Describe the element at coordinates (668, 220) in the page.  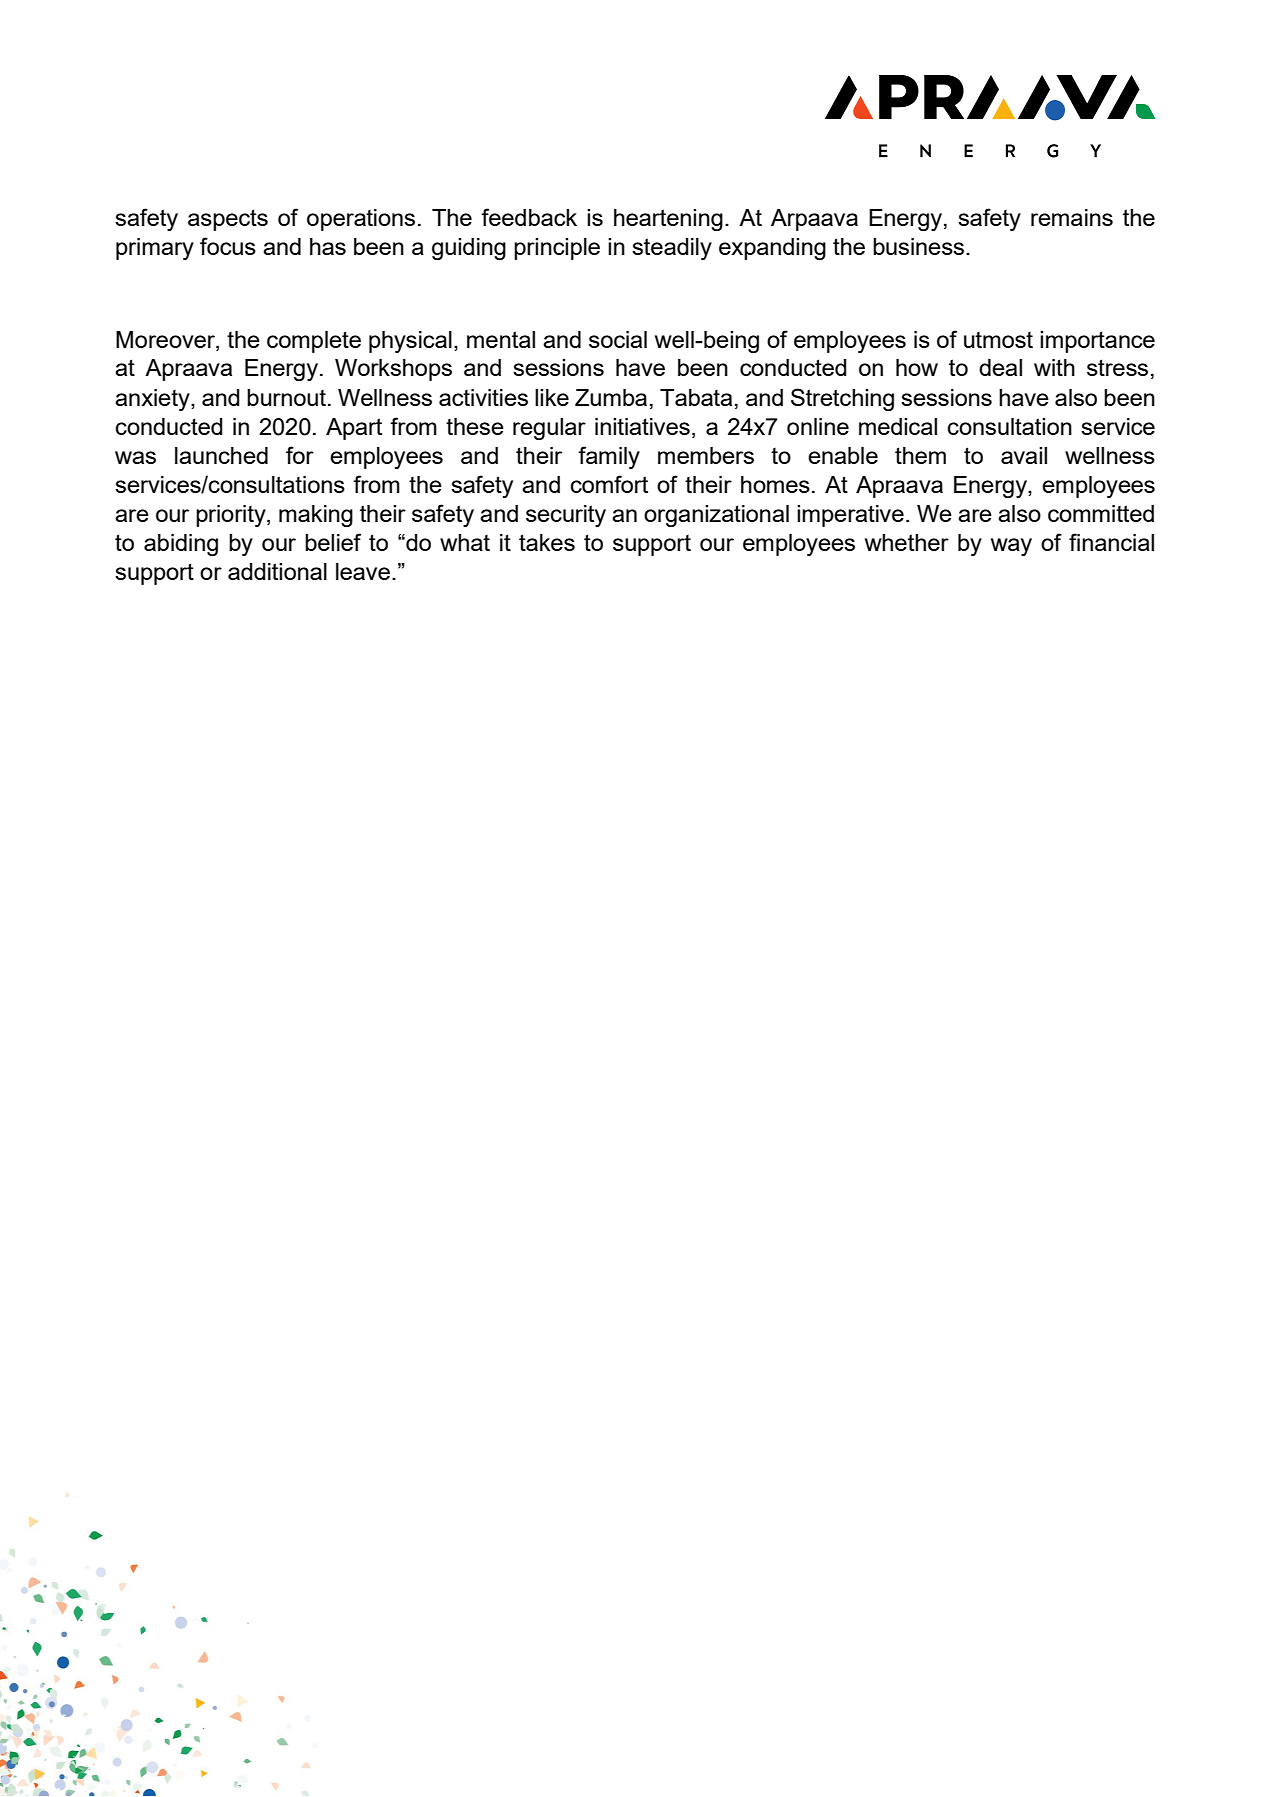
I see `heartening` at that location.
